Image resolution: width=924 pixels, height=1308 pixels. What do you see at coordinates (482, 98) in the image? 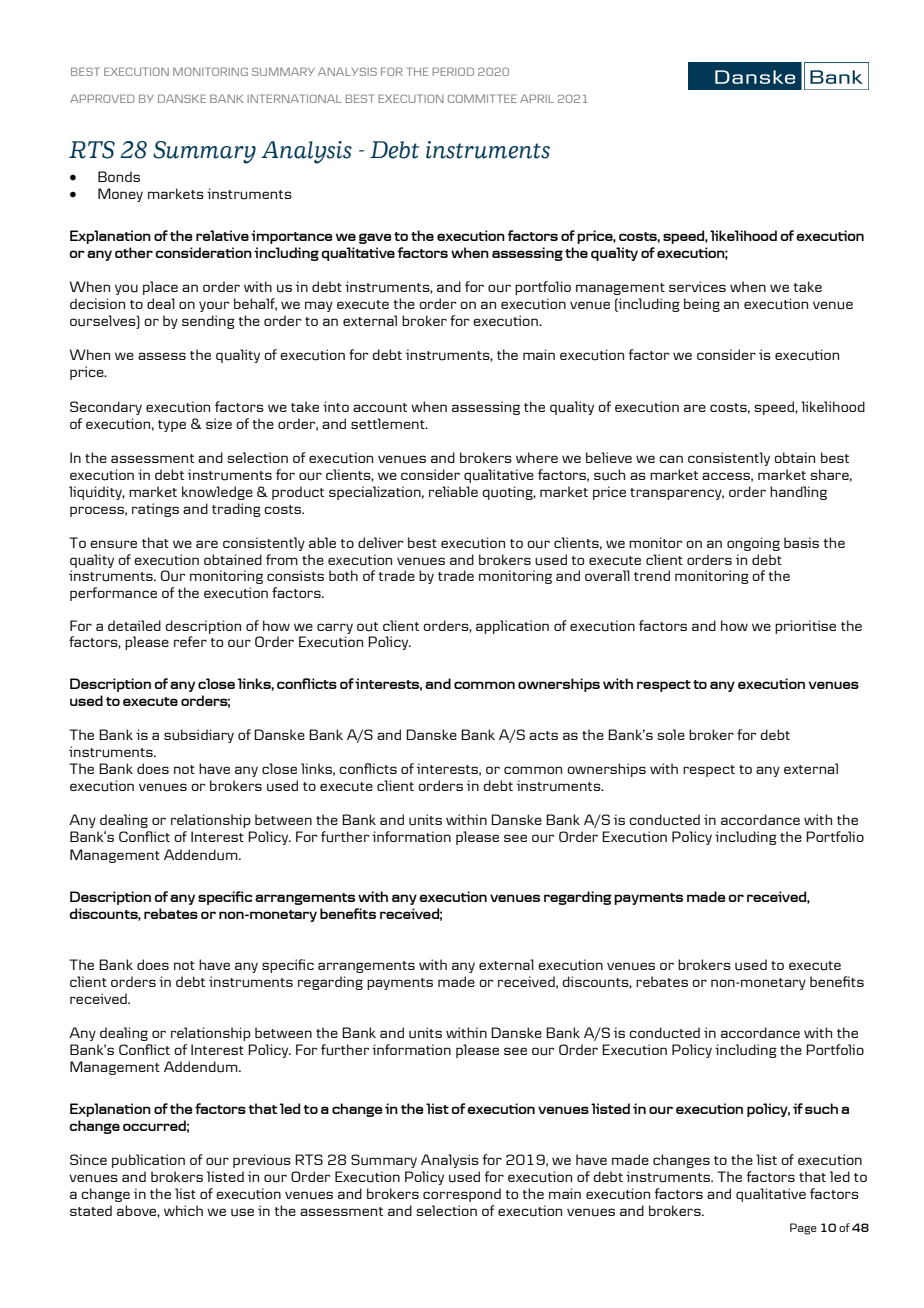
I see `COMMITTEE` at bounding box center [482, 98].
